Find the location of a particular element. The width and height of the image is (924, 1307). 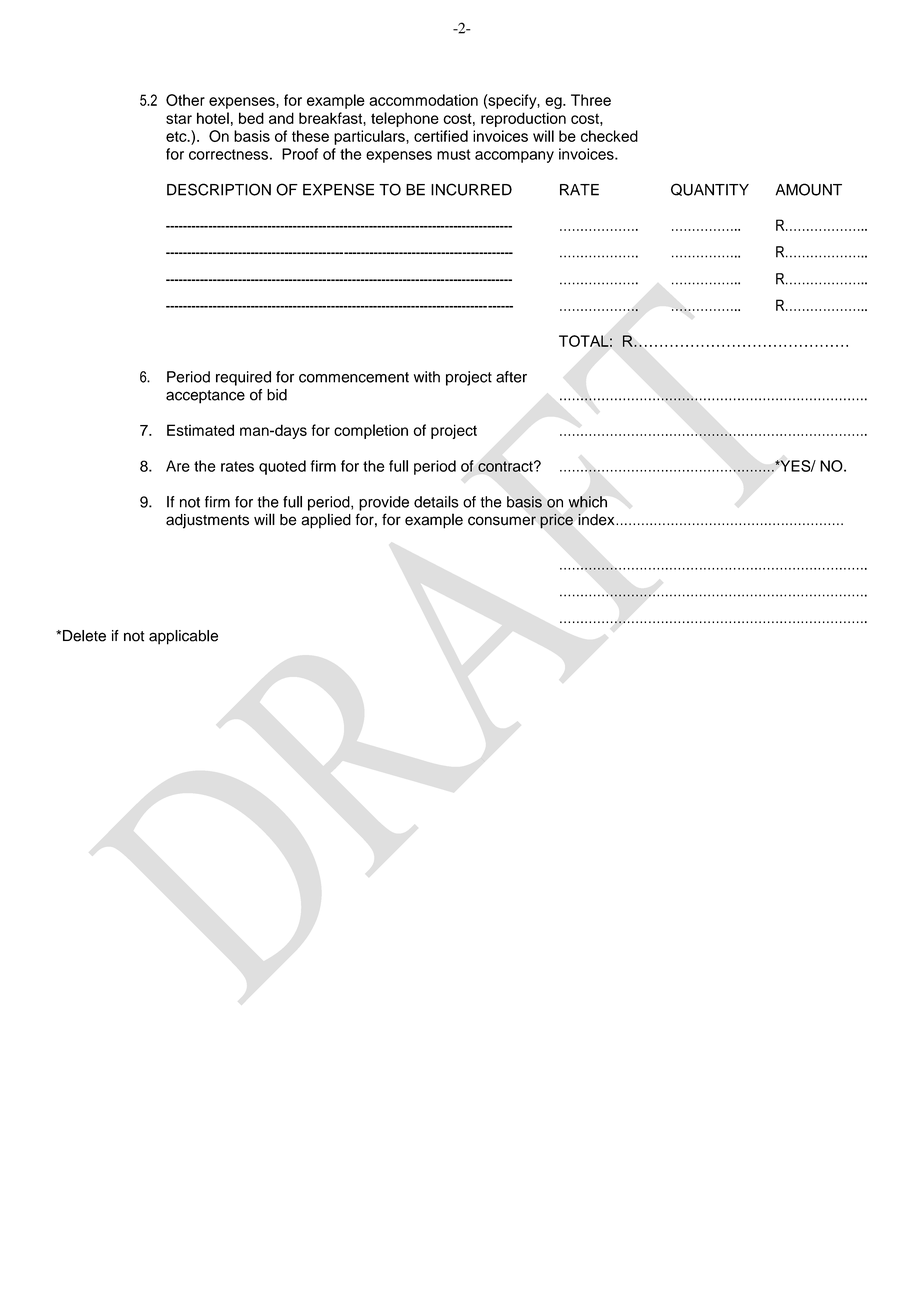

INCURRED is located at coordinates (471, 189).
